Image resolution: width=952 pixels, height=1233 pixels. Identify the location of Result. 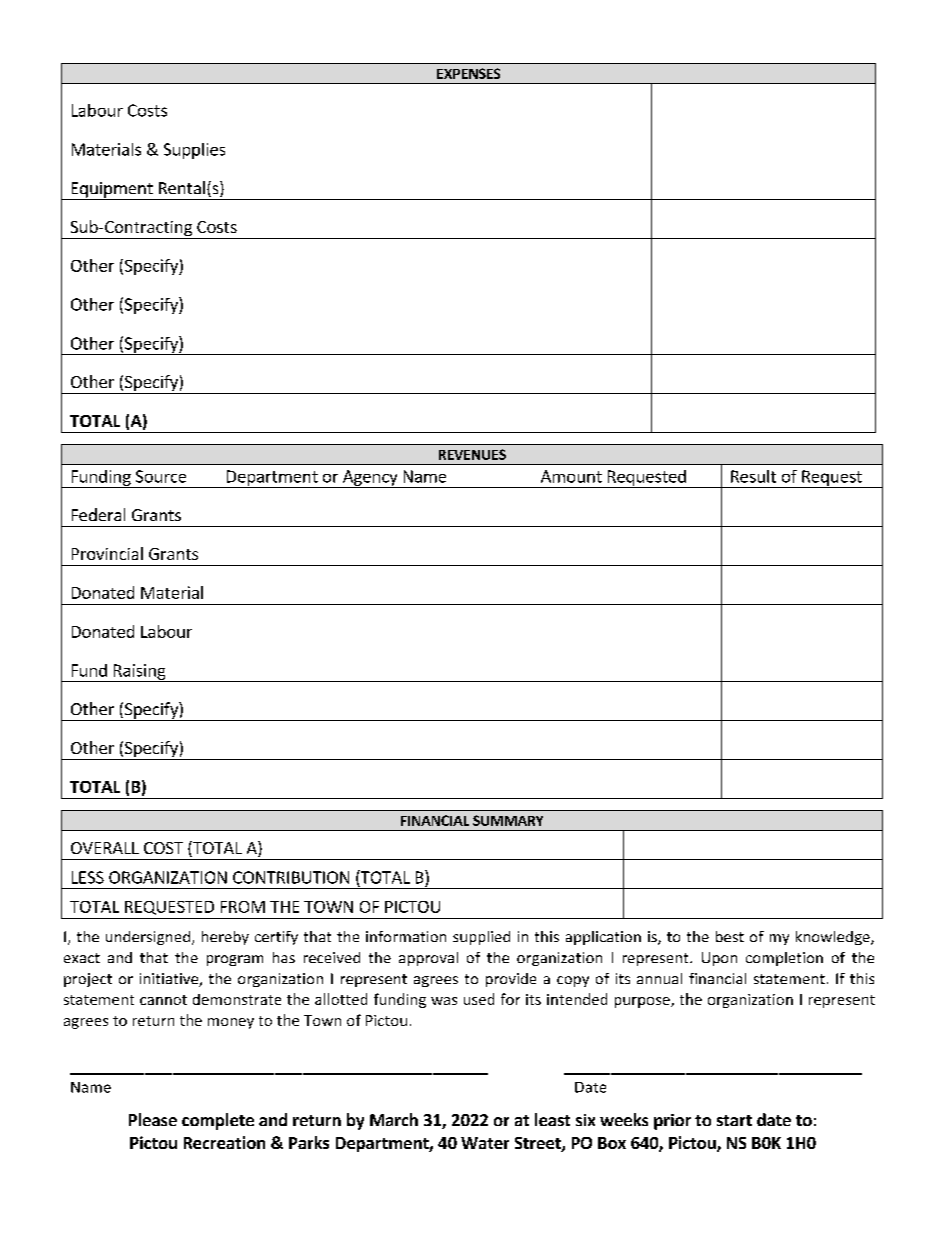
(753, 476).
